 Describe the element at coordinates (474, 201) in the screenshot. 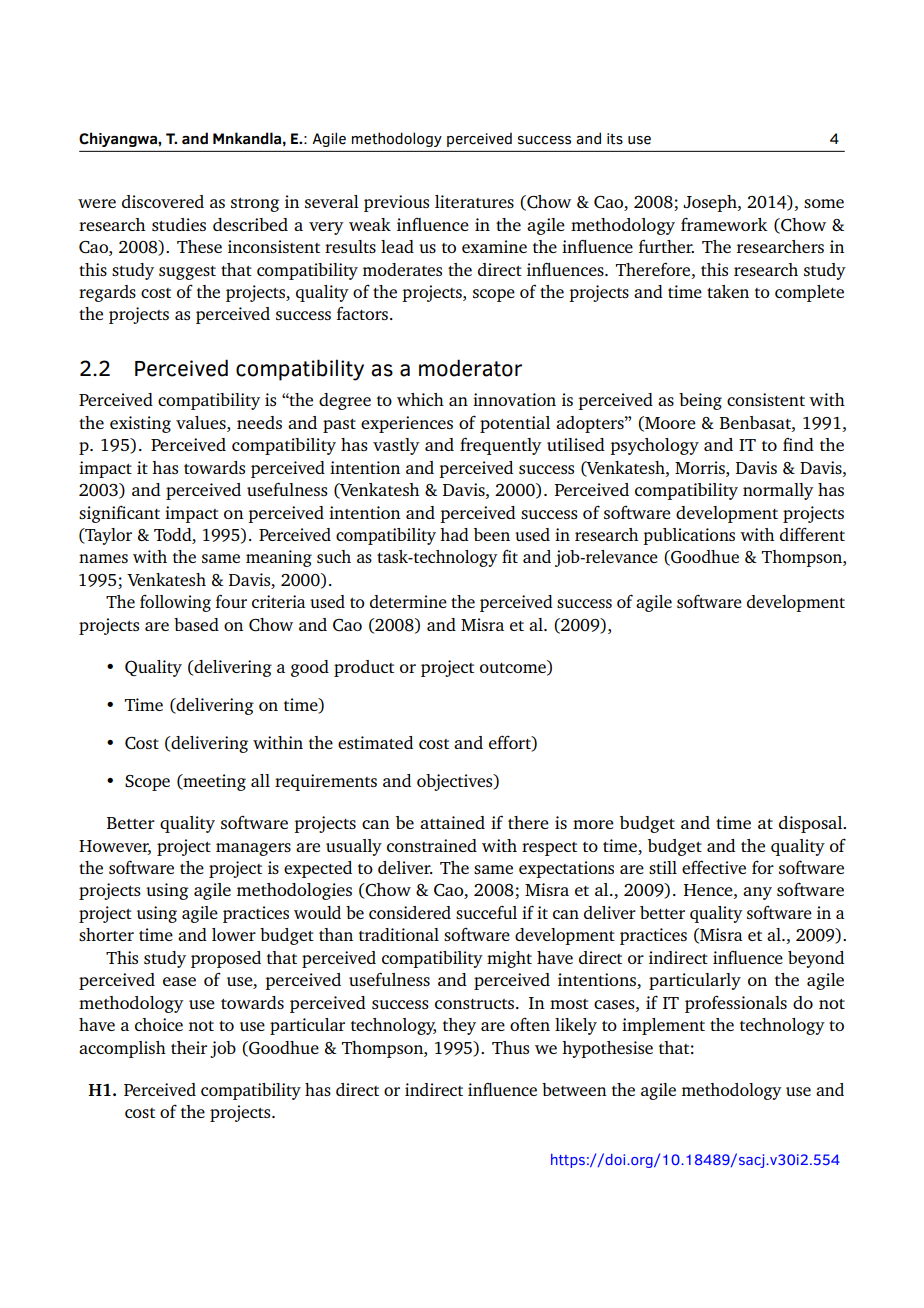

I see `literatures` at that location.
